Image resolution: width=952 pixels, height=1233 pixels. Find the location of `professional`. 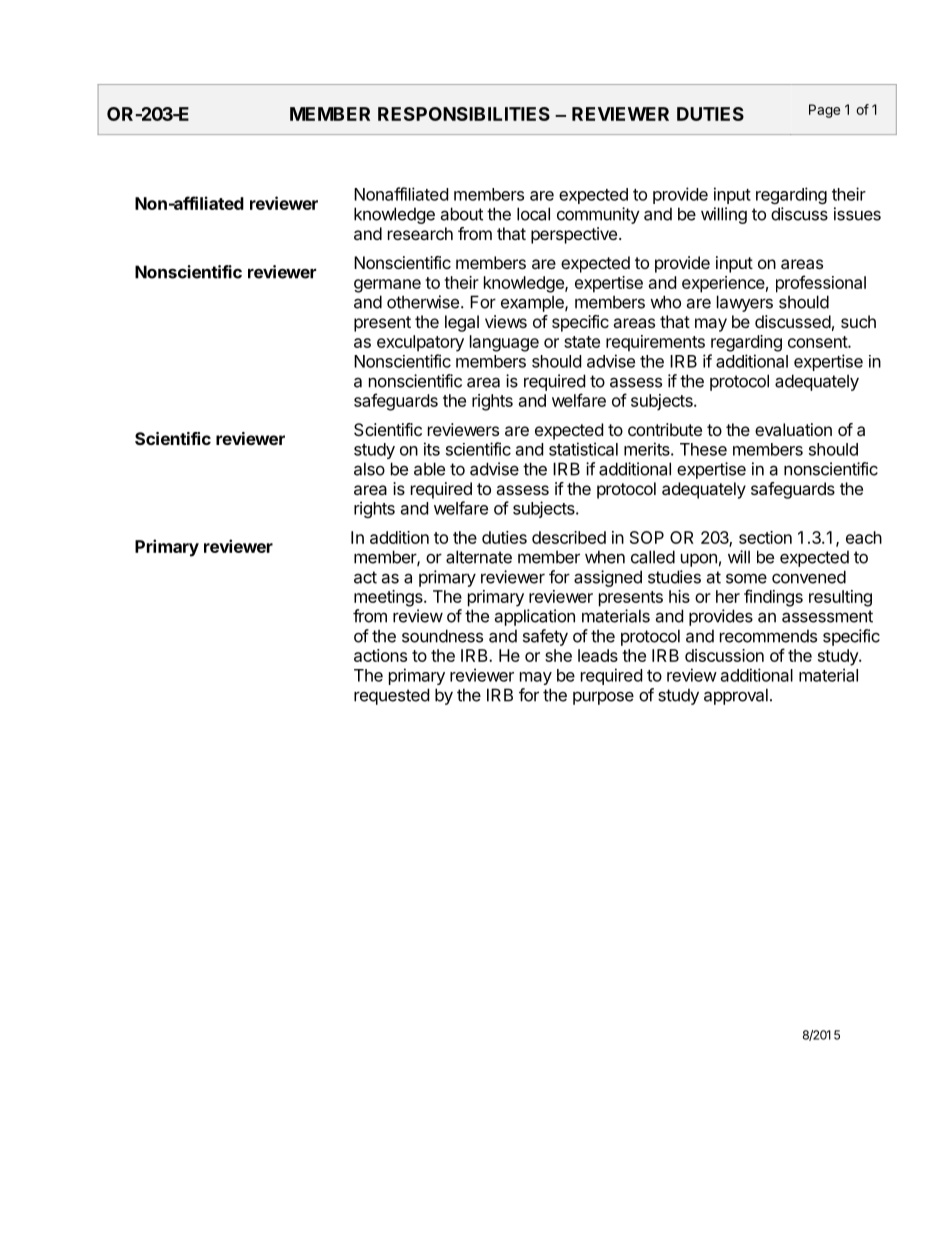

professional is located at coordinates (821, 284).
